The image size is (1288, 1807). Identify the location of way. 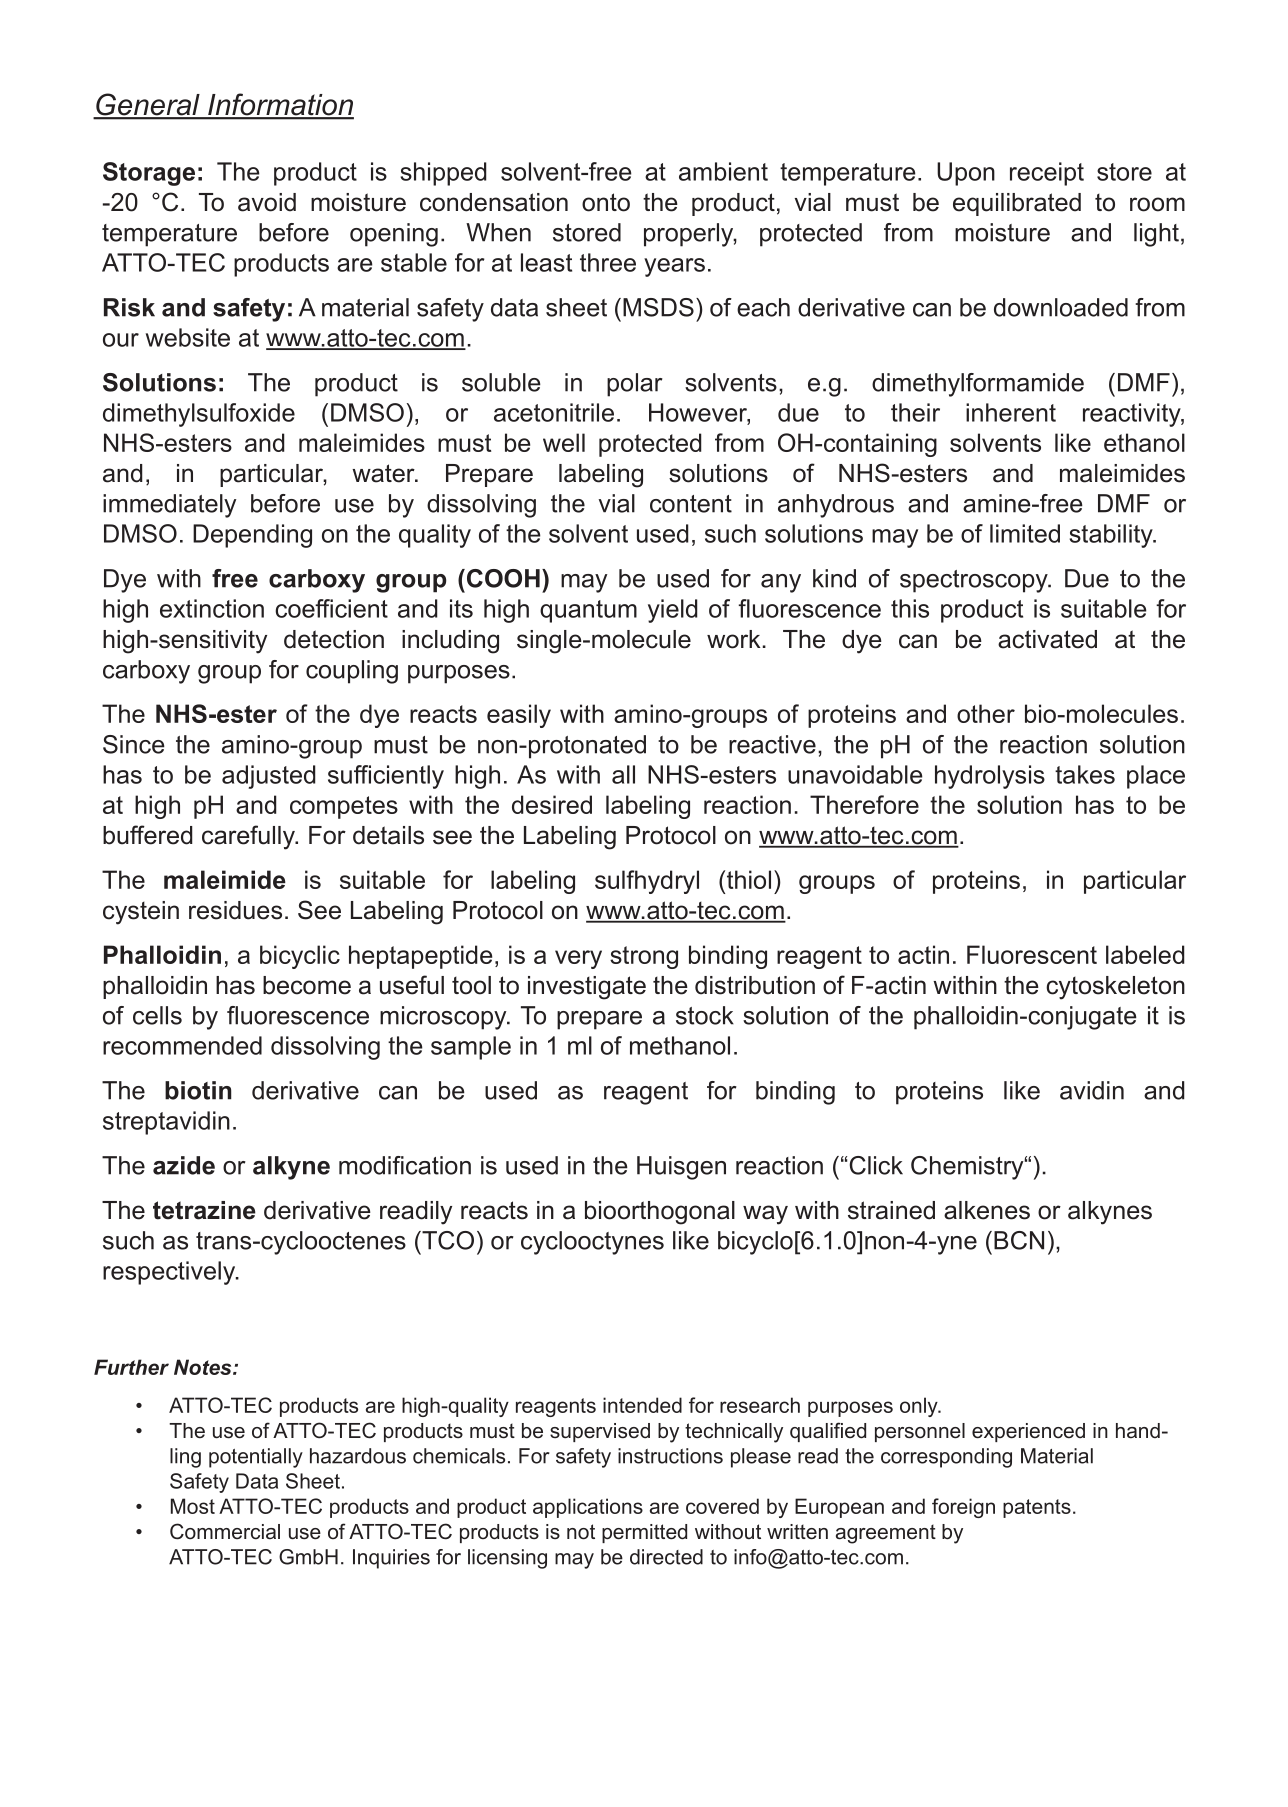
(765, 1215).
